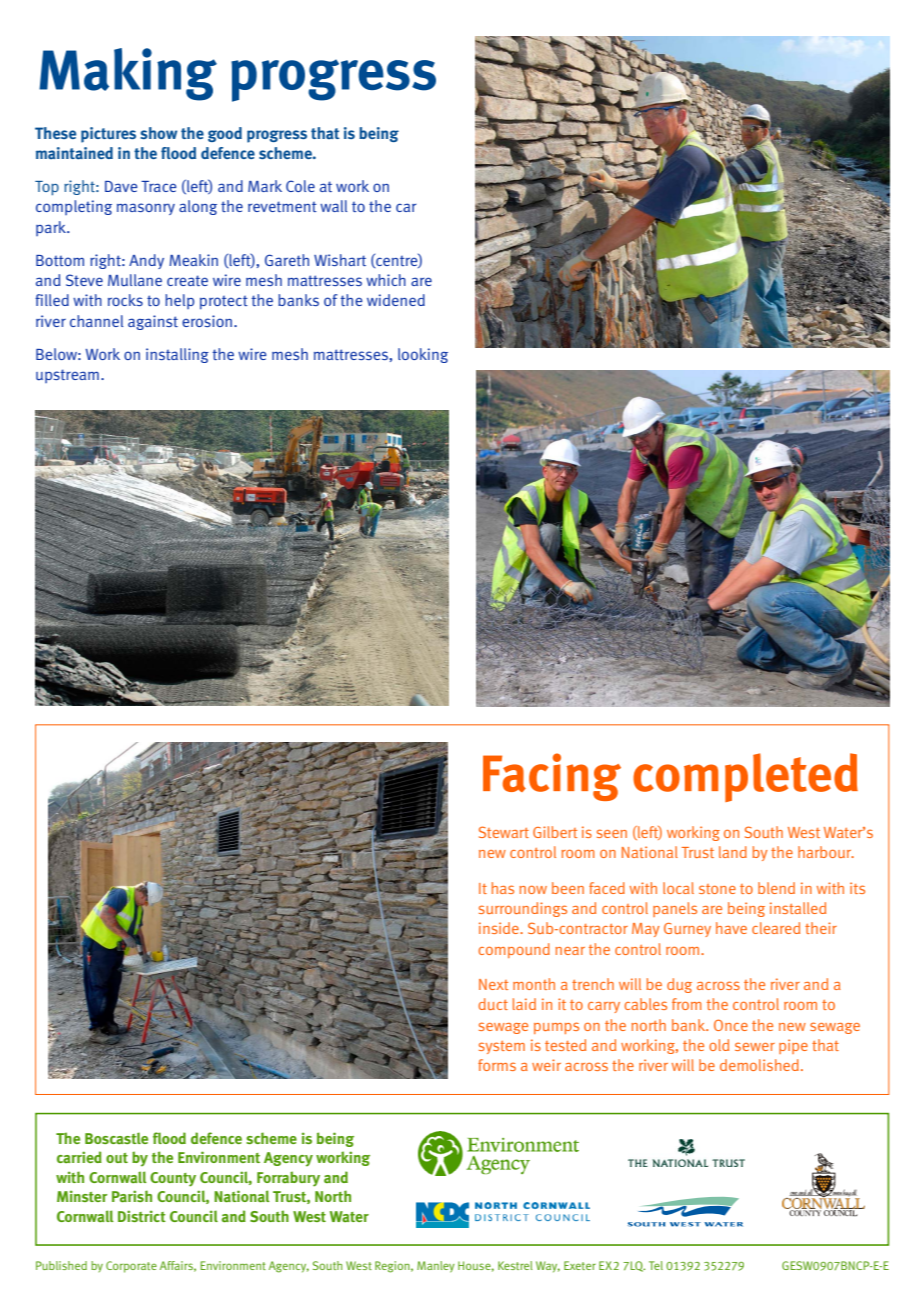 The height and width of the document is (1308, 924). I want to click on Manley, so click(436, 1267).
